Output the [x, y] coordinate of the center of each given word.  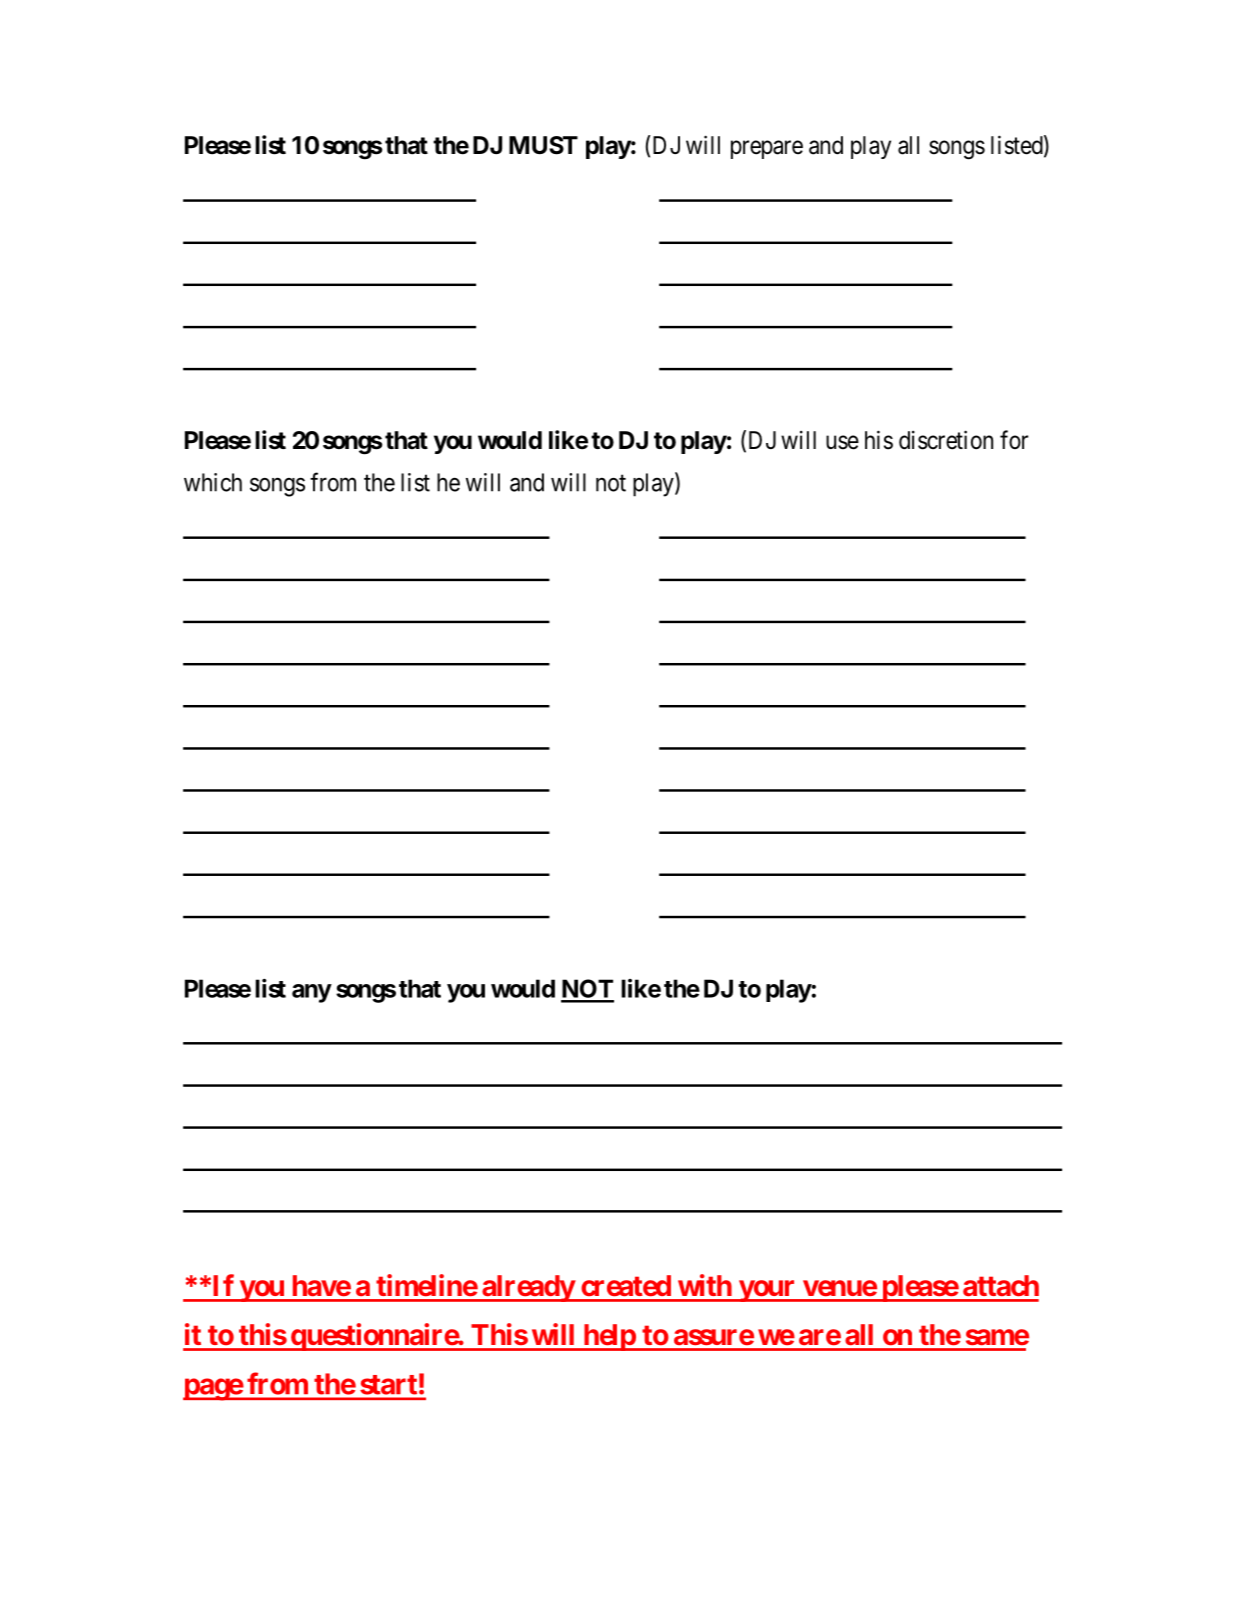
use [842, 442]
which [213, 482]
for [1014, 439]
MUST [543, 145]
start [389, 1384]
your [767, 1291]
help [609, 1337]
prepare [767, 149]
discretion [946, 440]
